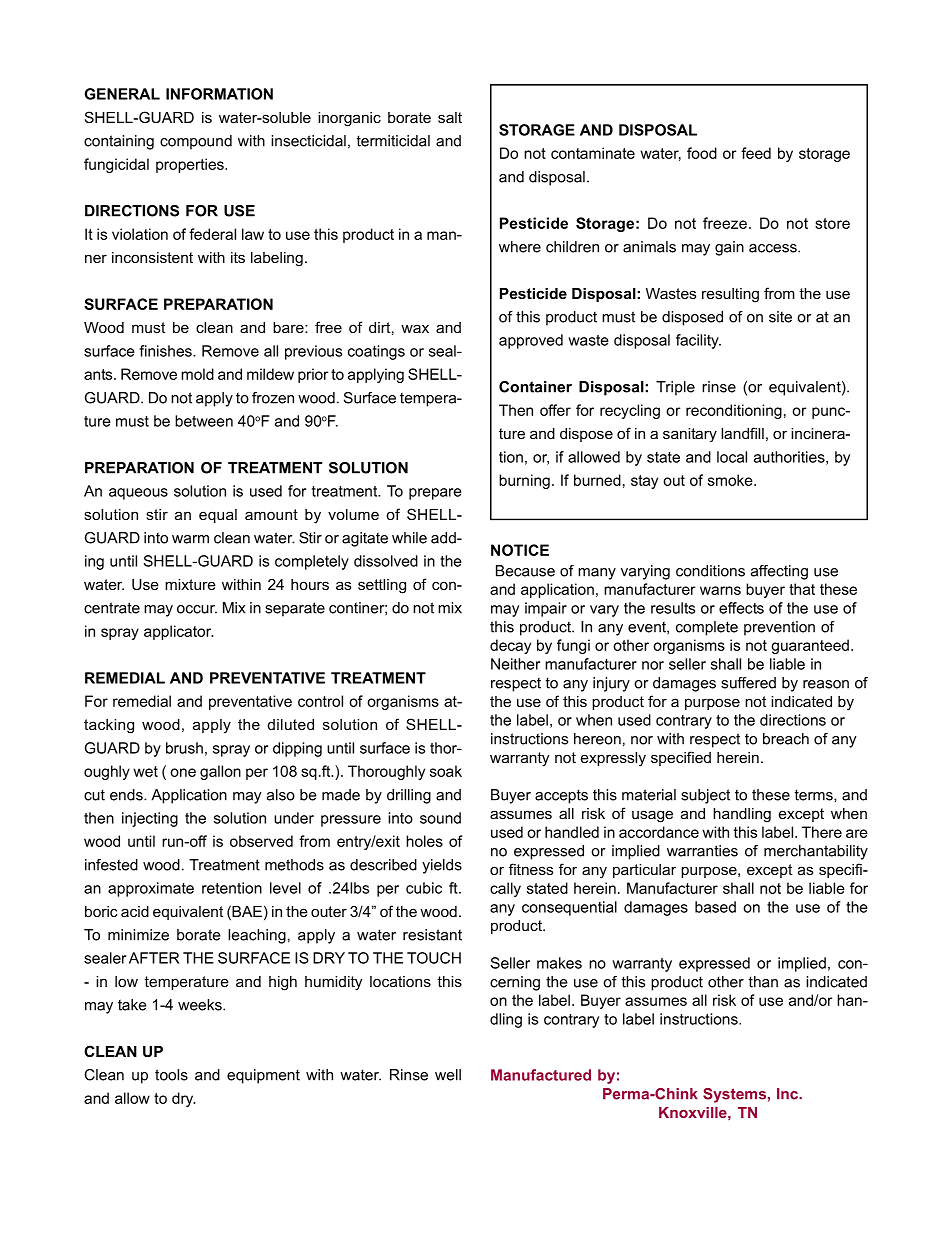 Image resolution: width=952 pixels, height=1233 pixels. I want to click on soak, so click(446, 771).
